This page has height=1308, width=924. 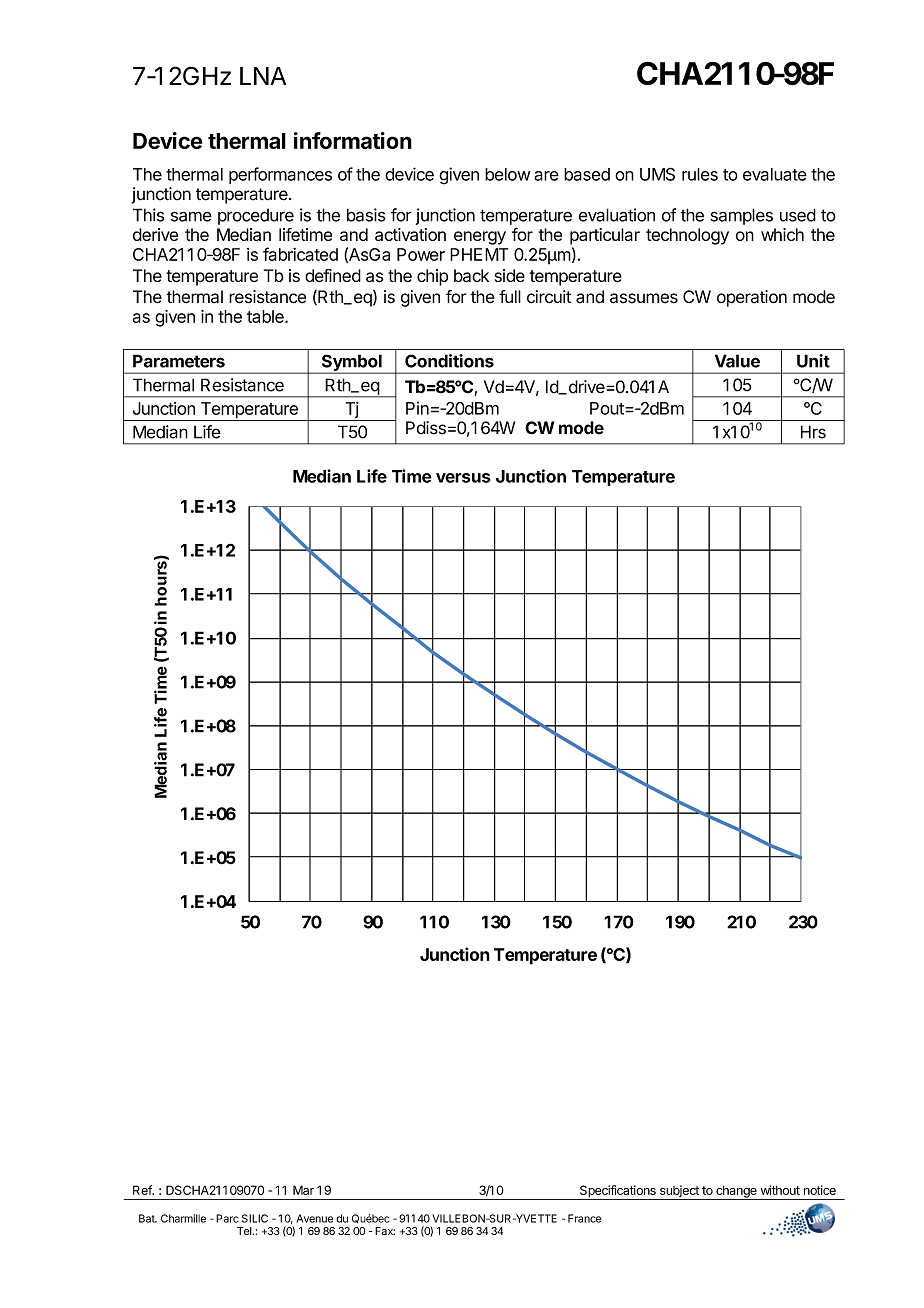 What do you see at coordinates (507, 174) in the page?
I see `below` at bounding box center [507, 174].
